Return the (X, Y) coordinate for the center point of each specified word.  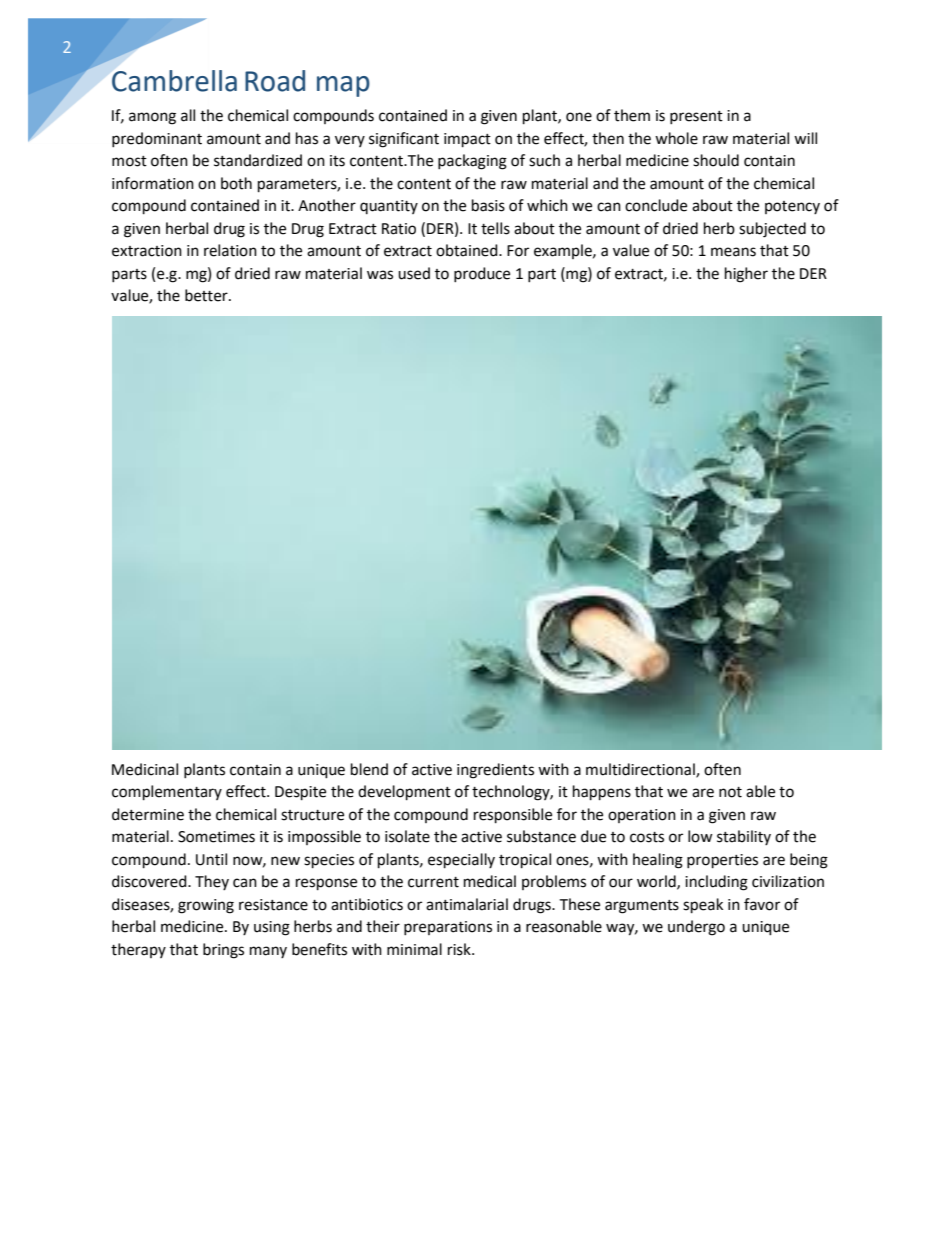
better (207, 295)
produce (482, 274)
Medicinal (145, 769)
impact (467, 140)
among (152, 118)
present (696, 117)
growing (206, 906)
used (414, 273)
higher (746, 275)
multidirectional (641, 770)
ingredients (495, 771)
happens (602, 793)
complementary (167, 793)
